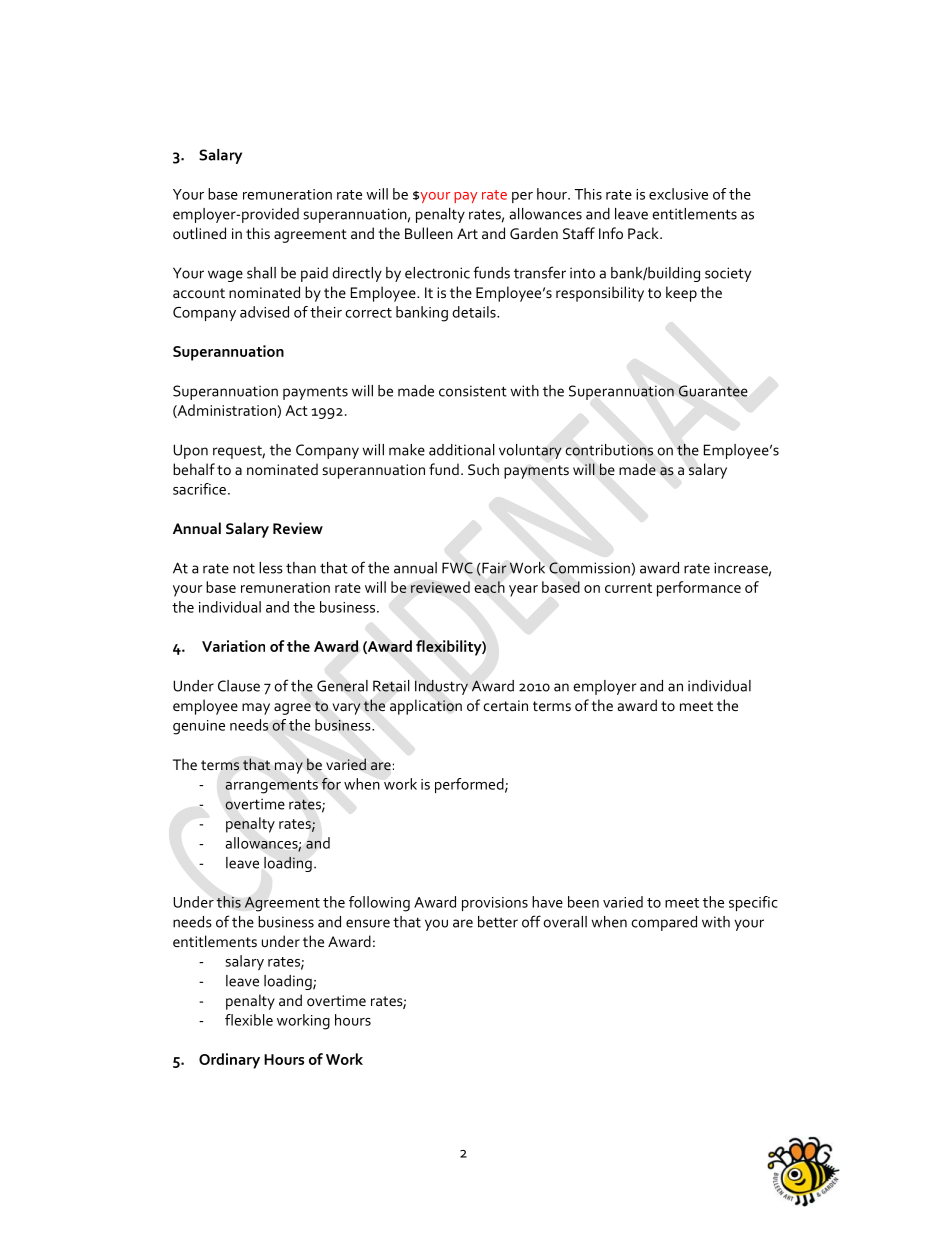  I want to click on certain, so click(505, 705).
